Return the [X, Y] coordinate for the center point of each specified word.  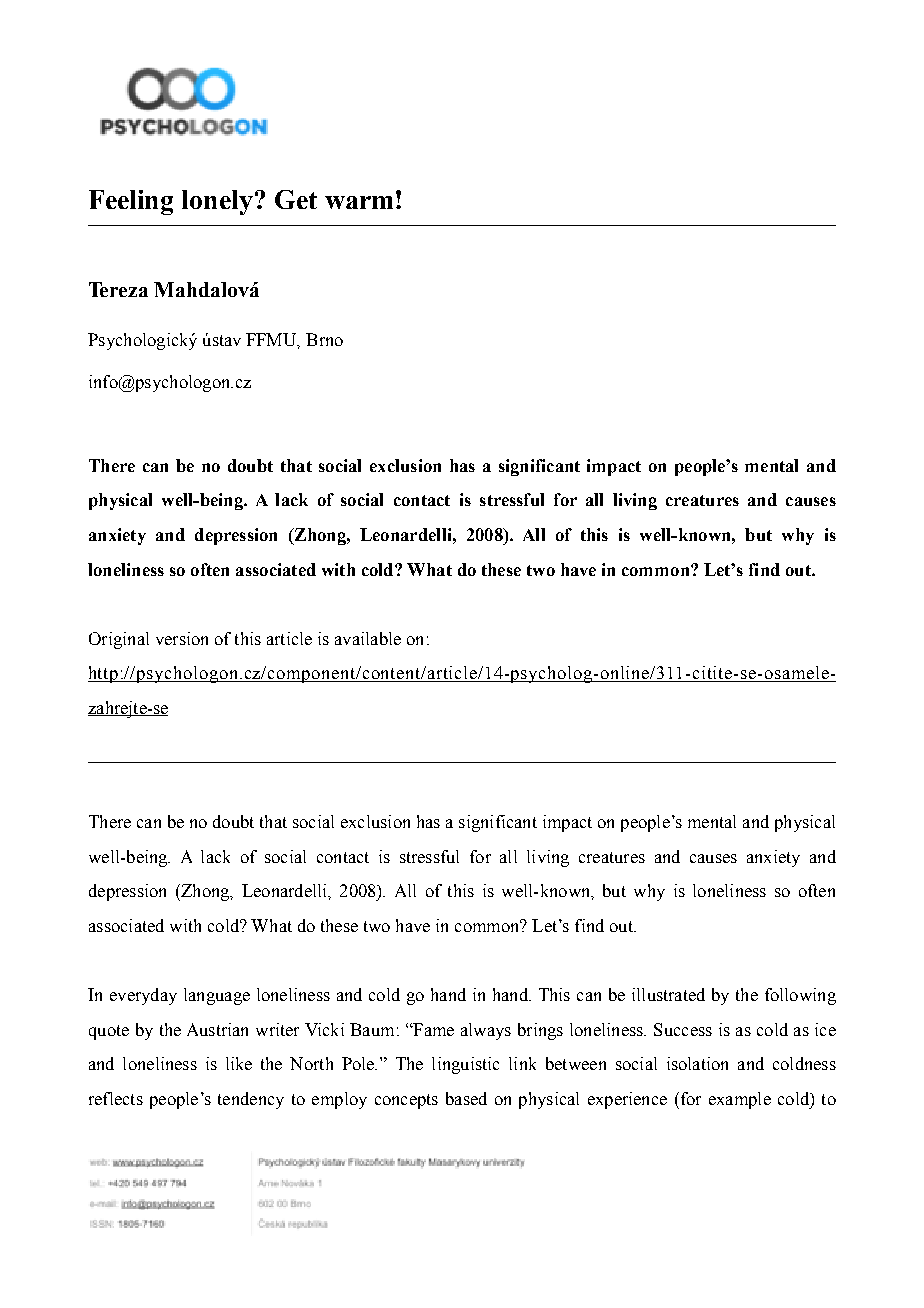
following [800, 996]
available [368, 638]
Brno [324, 339]
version [182, 638]
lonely [219, 202]
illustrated [668, 994]
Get [296, 199]
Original [119, 640]
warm [359, 202]
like [239, 1063]
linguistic [465, 1065]
